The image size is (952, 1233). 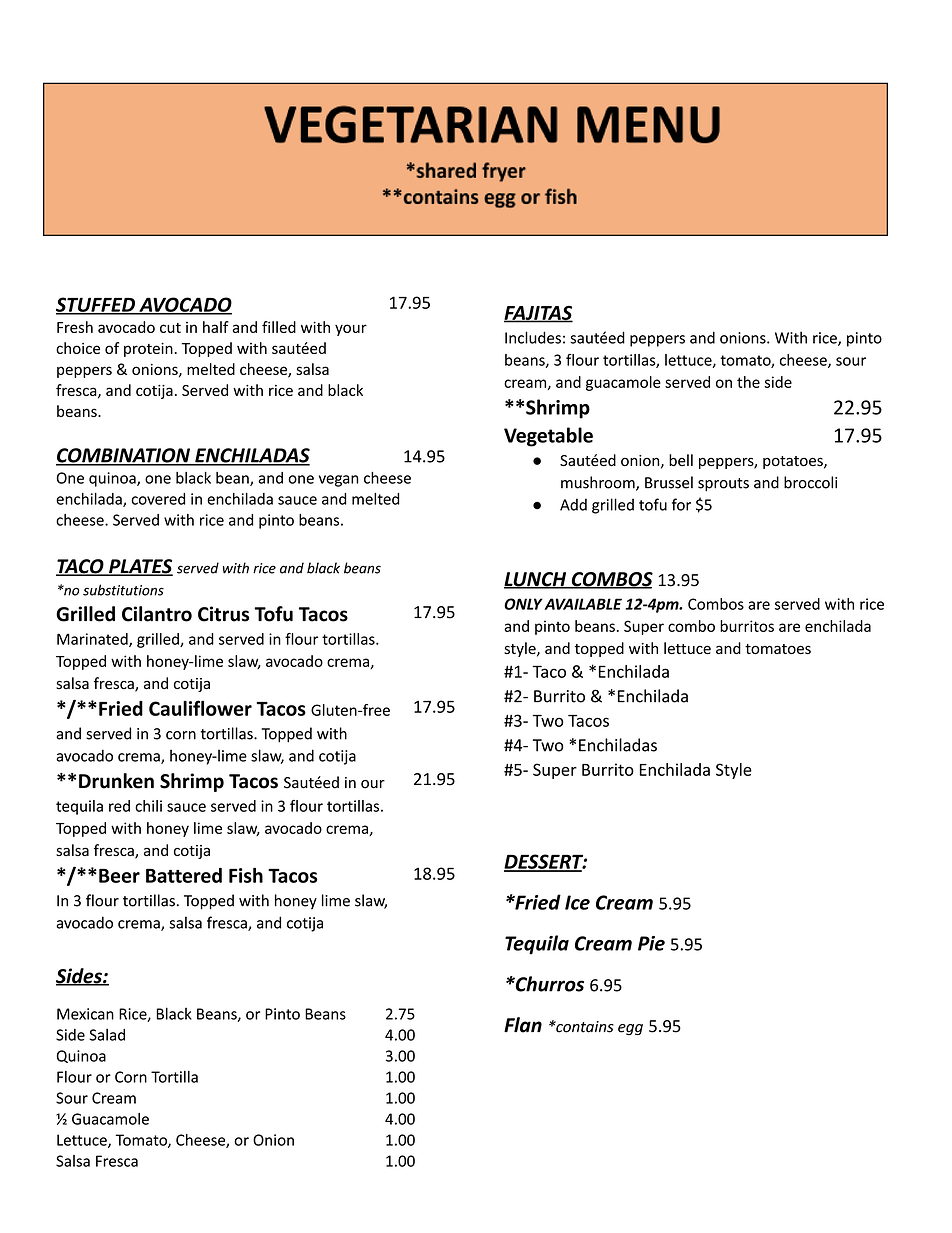 I want to click on Salad, so click(x=107, y=1035).
